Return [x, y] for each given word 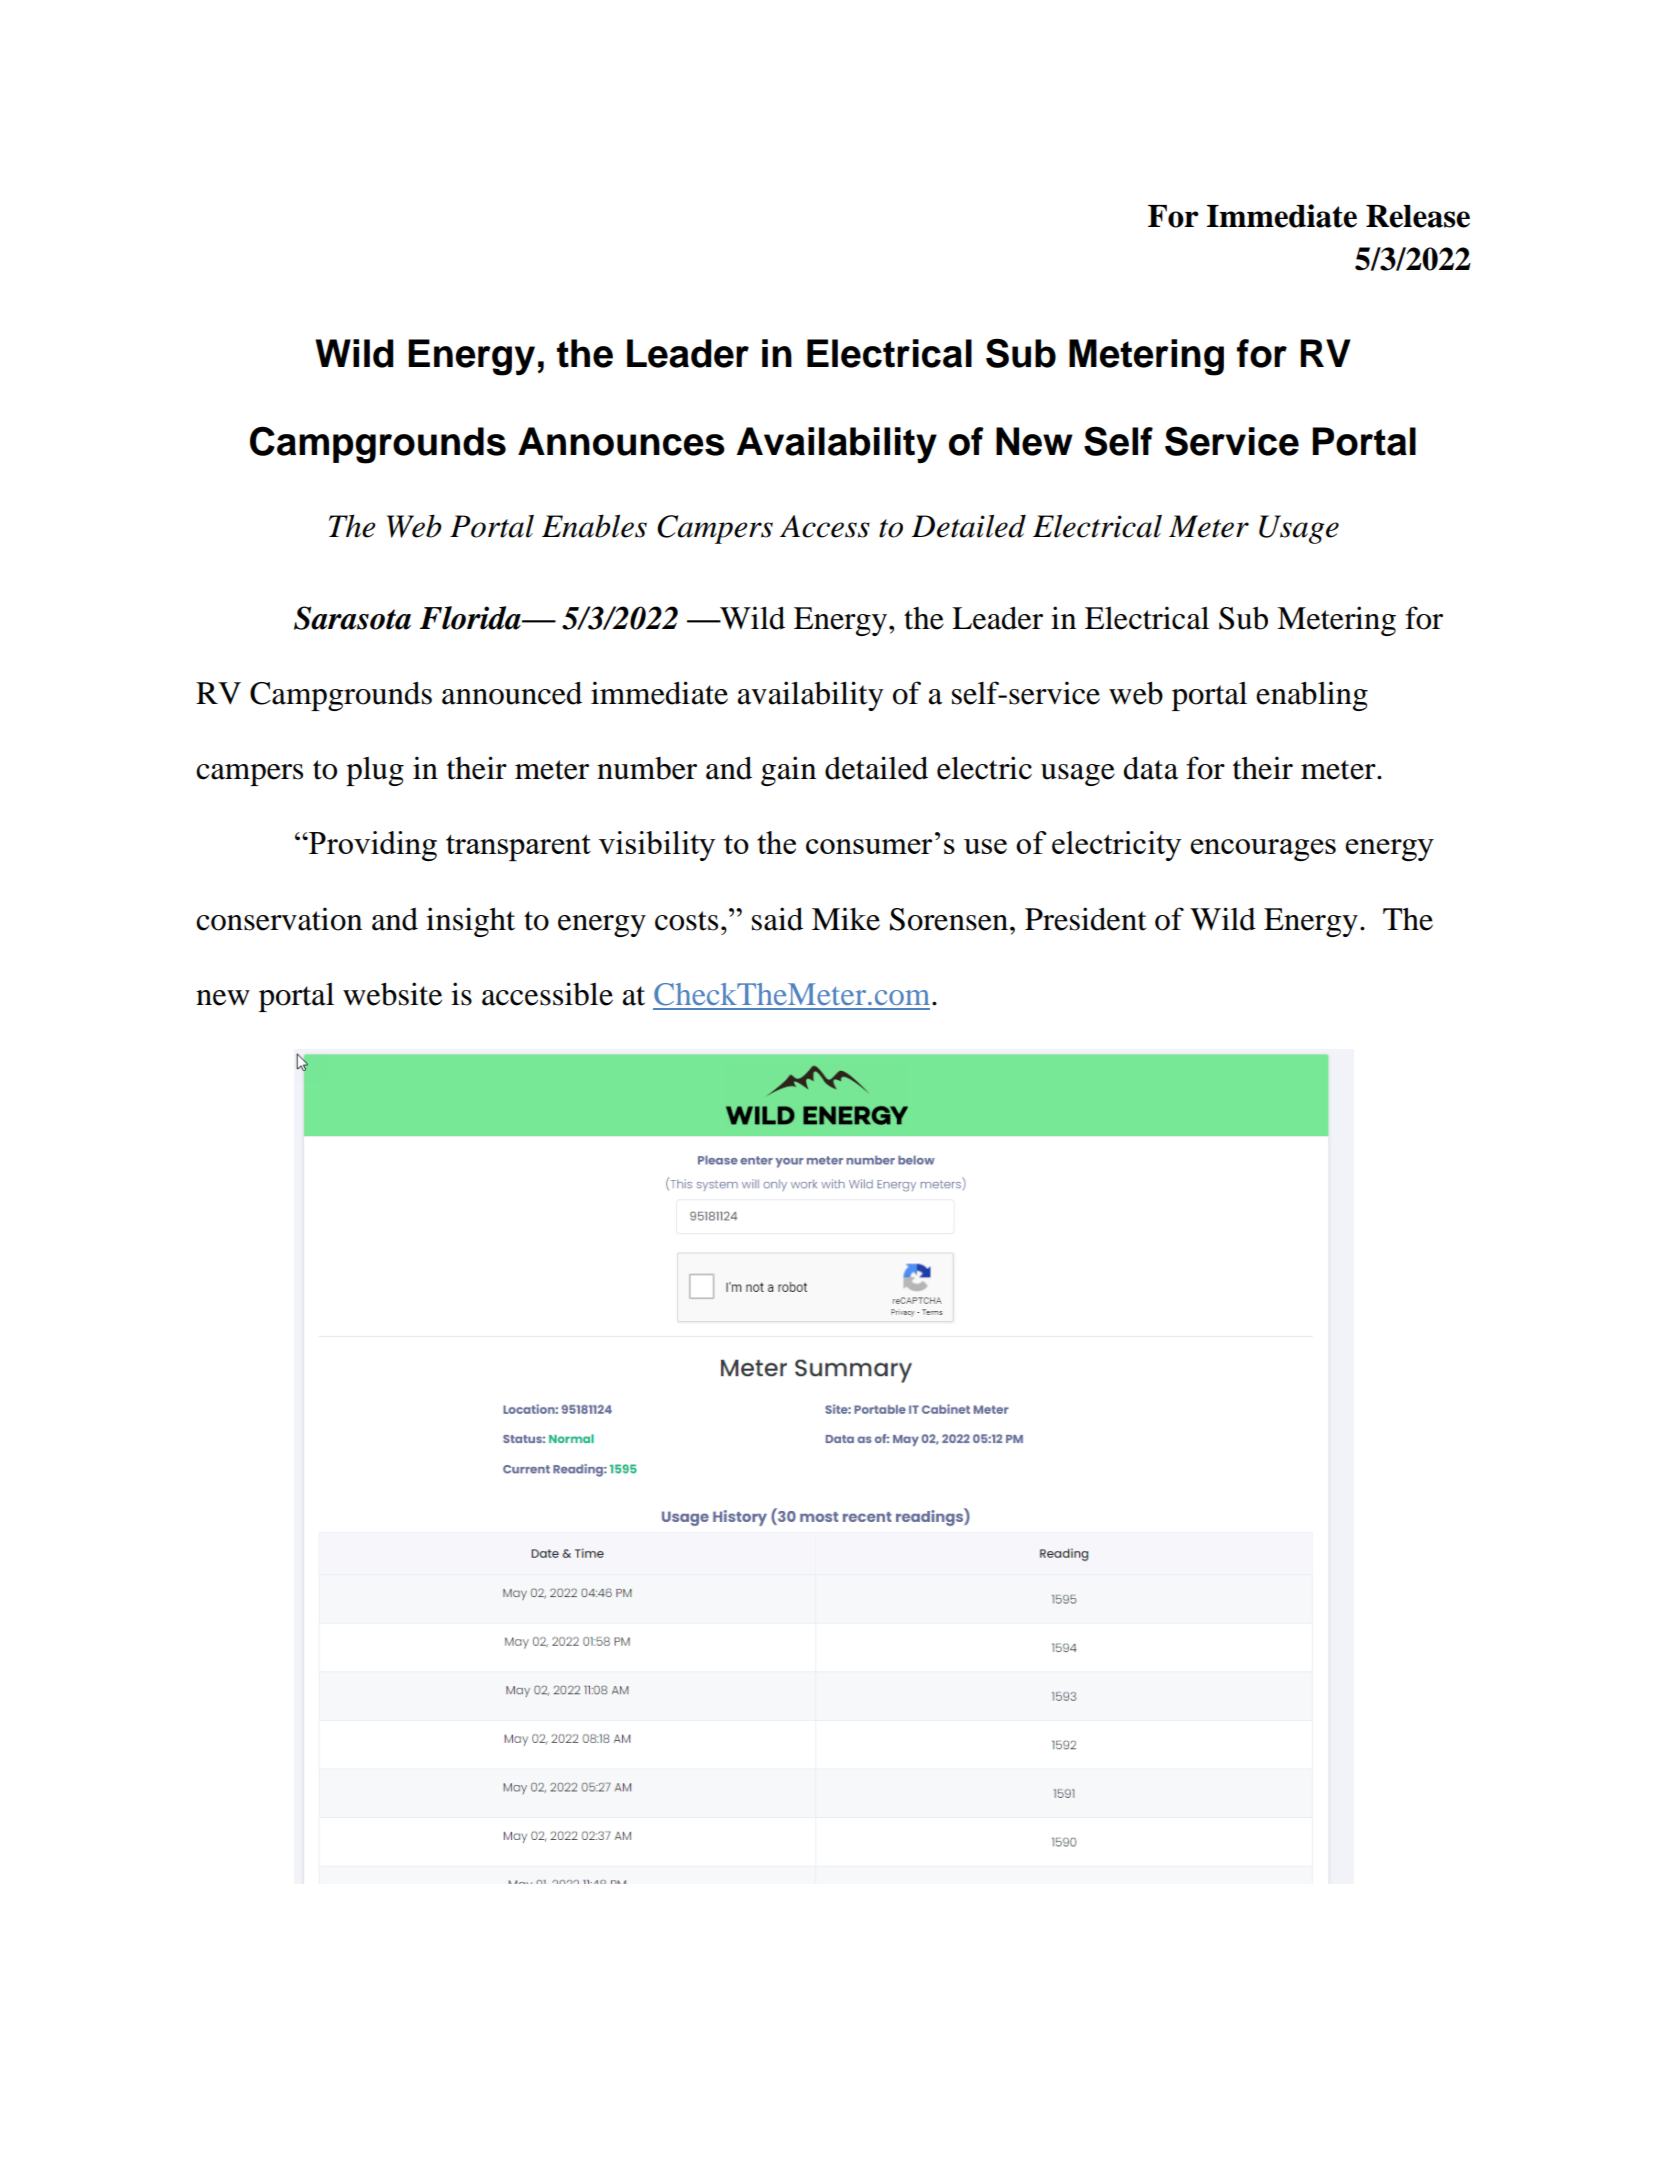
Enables [594, 526]
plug [375, 771]
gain [788, 771]
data [1150, 768]
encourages [1263, 850]
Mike [846, 919]
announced [512, 693]
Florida [471, 618]
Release [1418, 216]
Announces [621, 441]
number [647, 768]
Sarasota [352, 618]
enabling [1312, 696]
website [392, 994]
